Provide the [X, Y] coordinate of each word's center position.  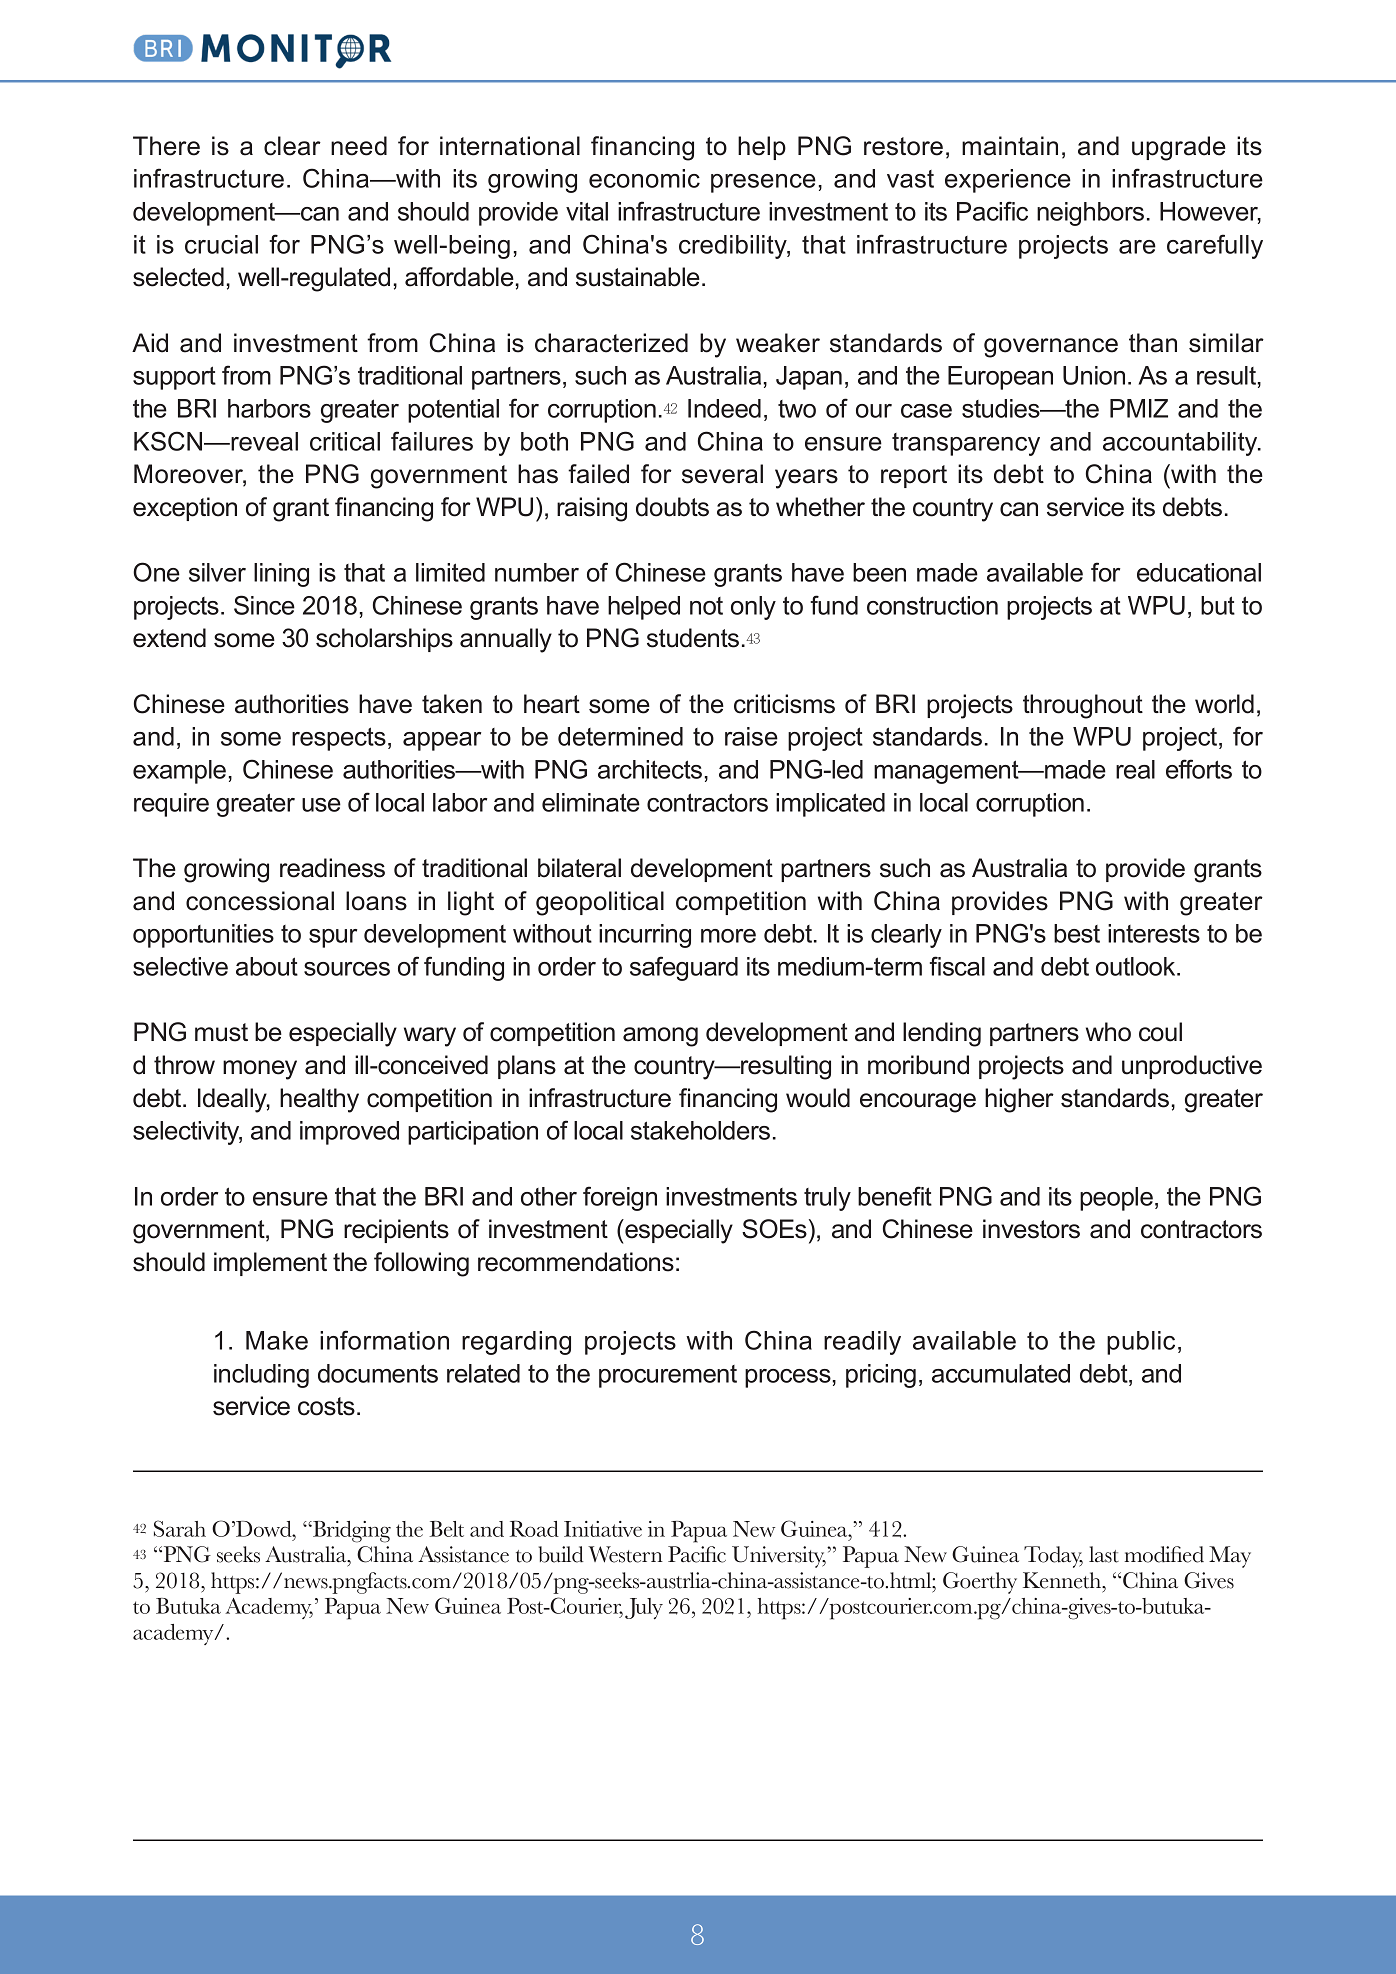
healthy [319, 1100]
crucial [221, 244]
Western [625, 1554]
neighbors [1090, 214]
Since [264, 605]
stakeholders [700, 1130]
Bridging [351, 1532]
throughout [1083, 706]
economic [644, 178]
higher [1019, 1100]
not [706, 606]
